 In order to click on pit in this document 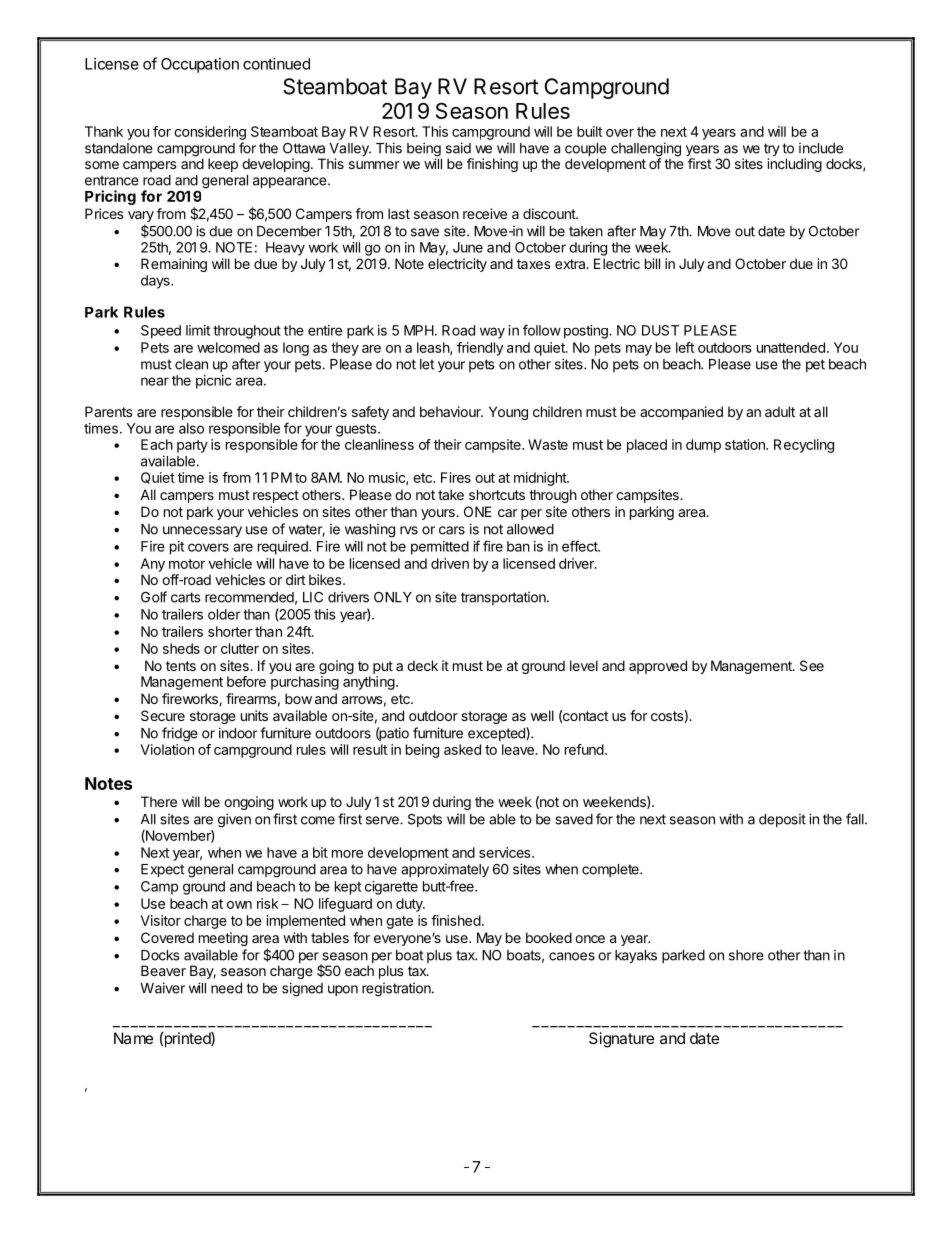, I will do `click(177, 548)`.
